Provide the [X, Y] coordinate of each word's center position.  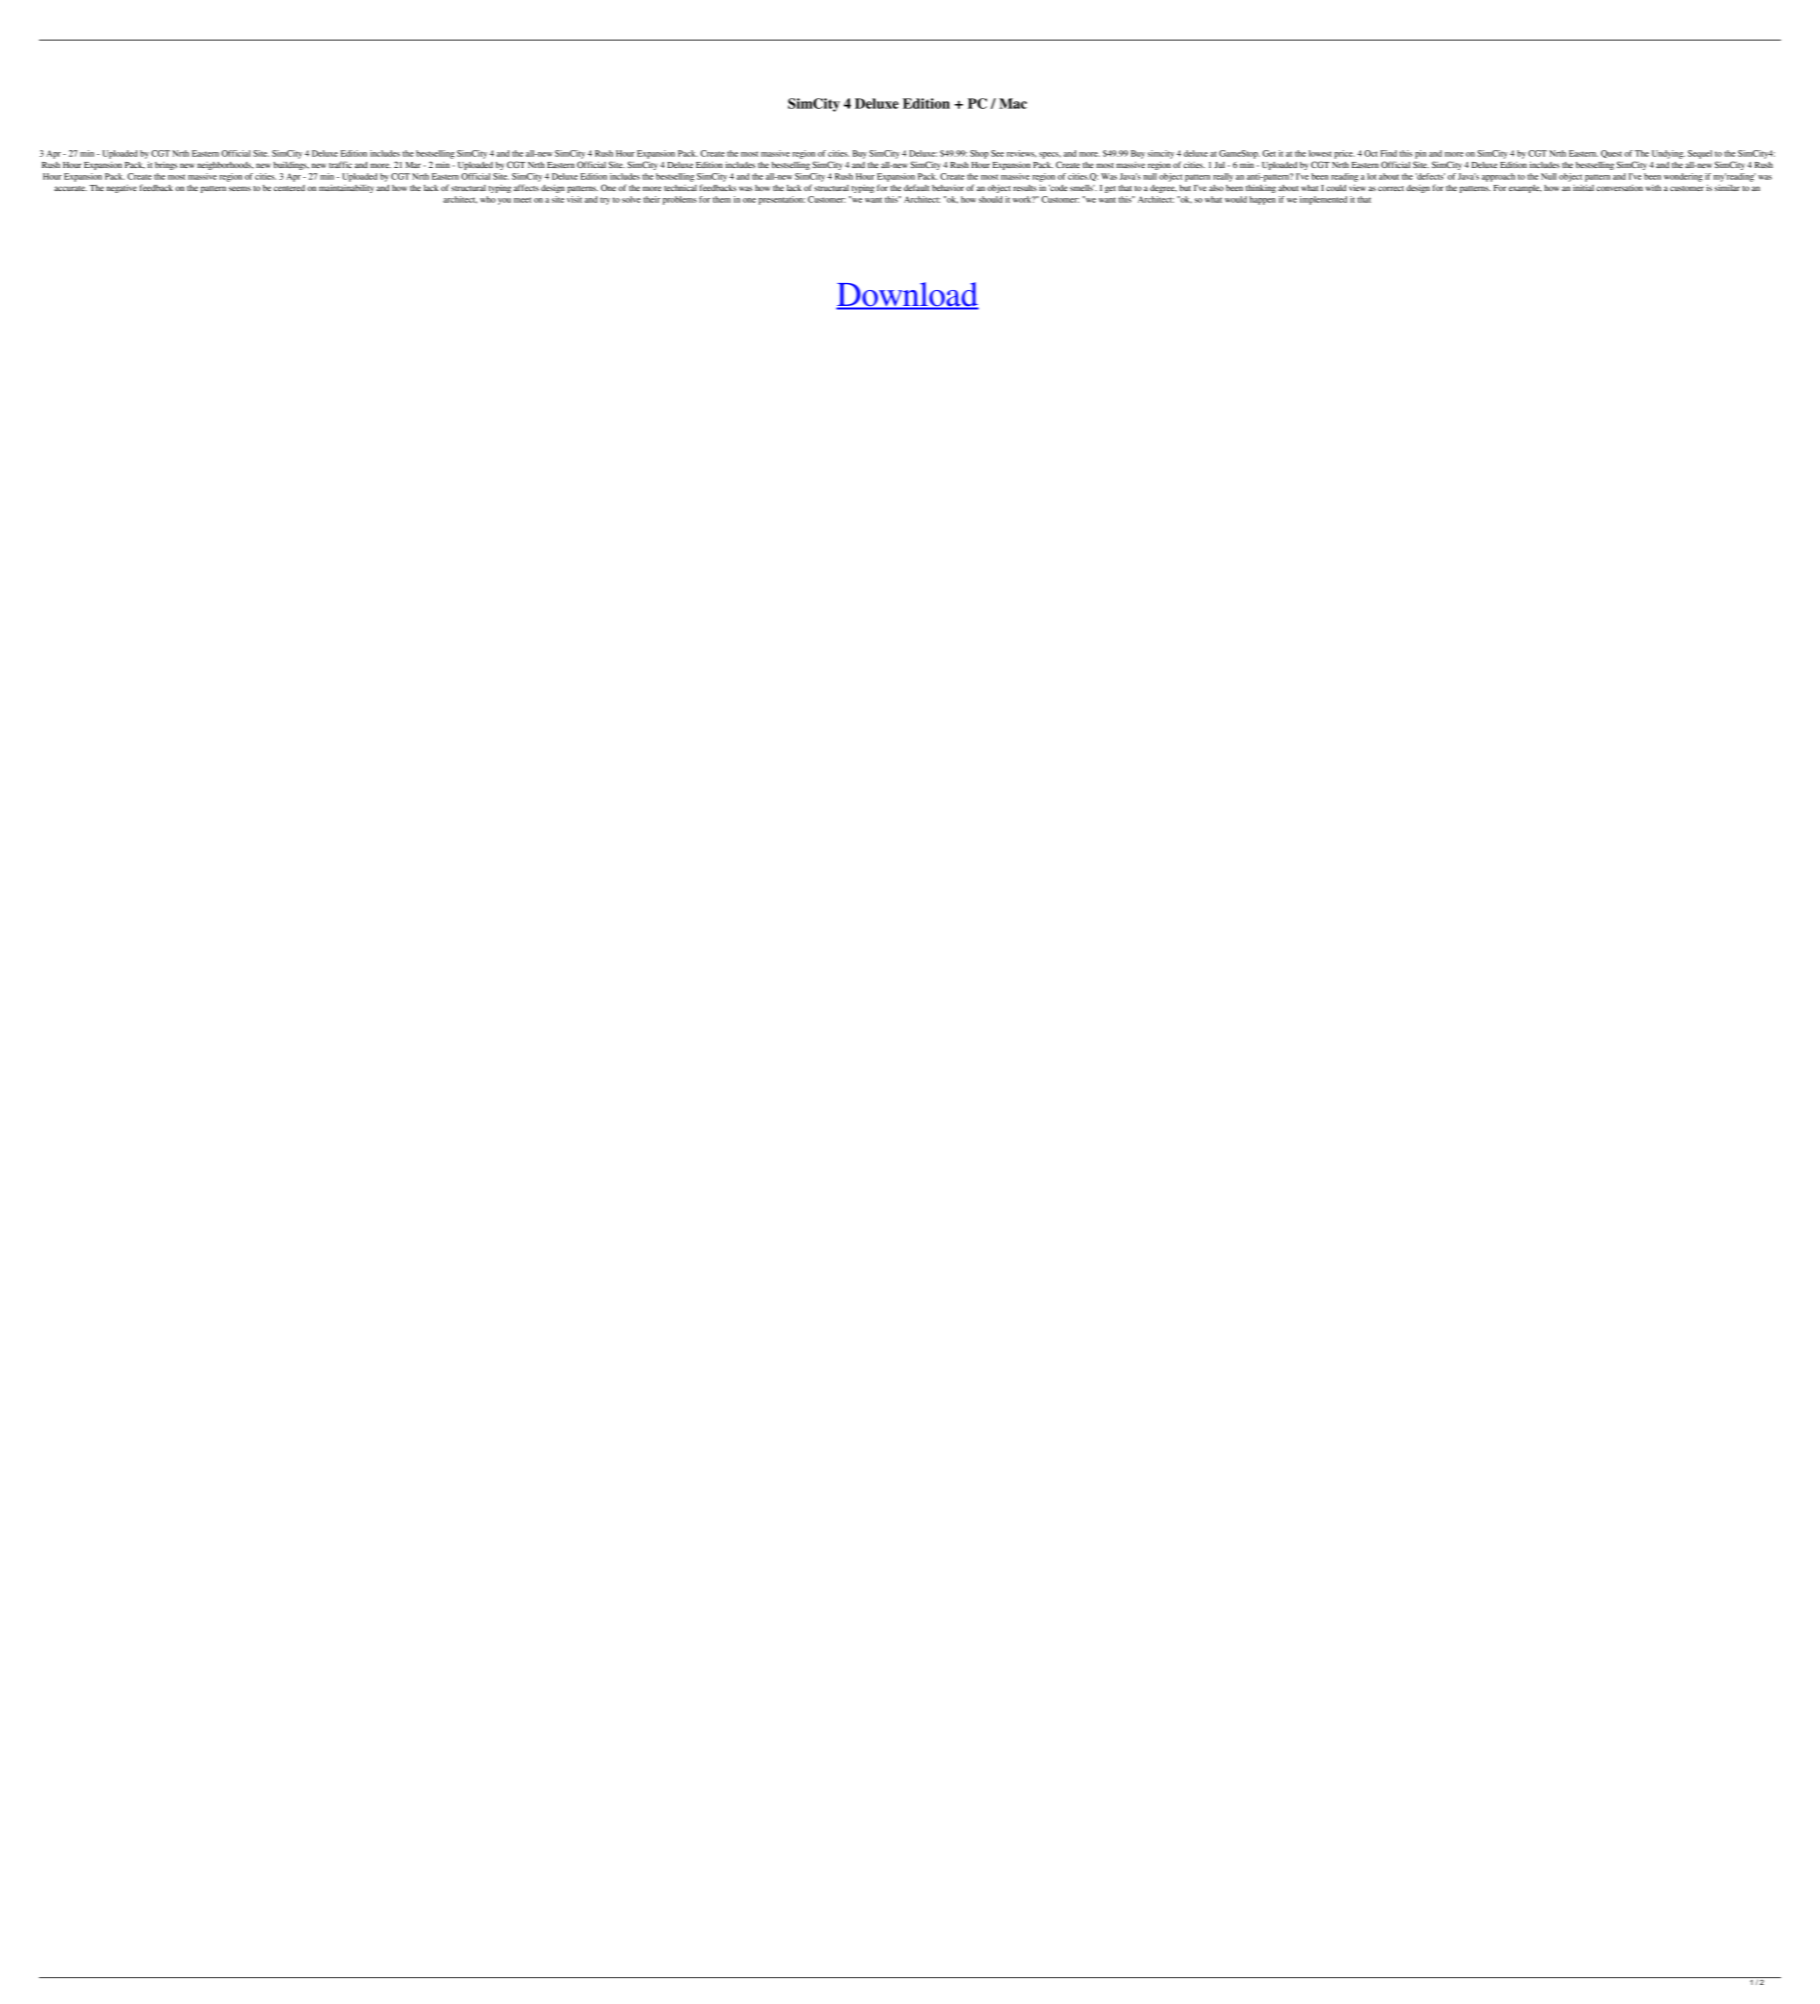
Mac [1013, 103]
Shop [979, 154]
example [1525, 189]
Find [1388, 153]
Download [907, 295]
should [991, 199]
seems [240, 188]
